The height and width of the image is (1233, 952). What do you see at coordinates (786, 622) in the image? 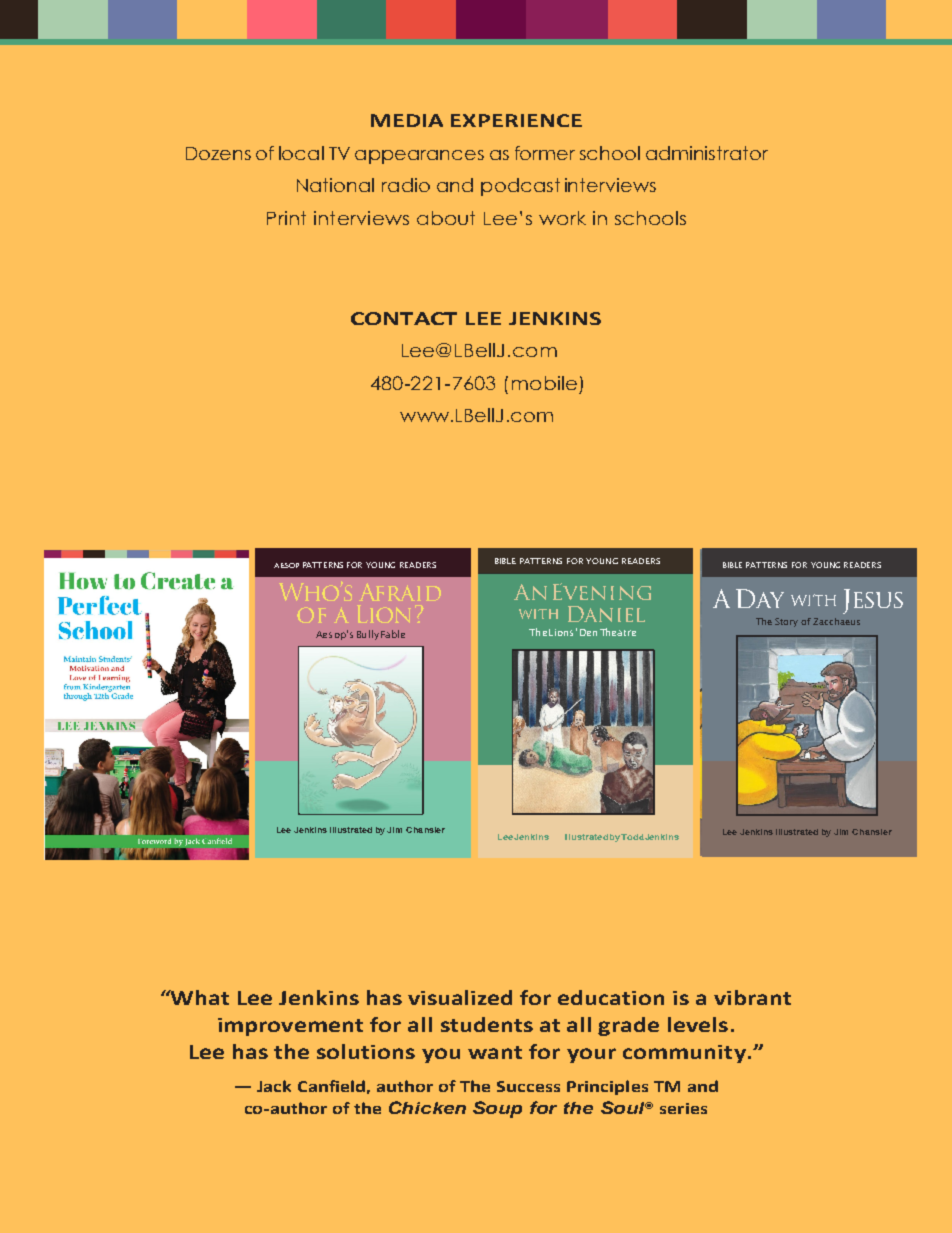
I see `Story` at bounding box center [786, 622].
